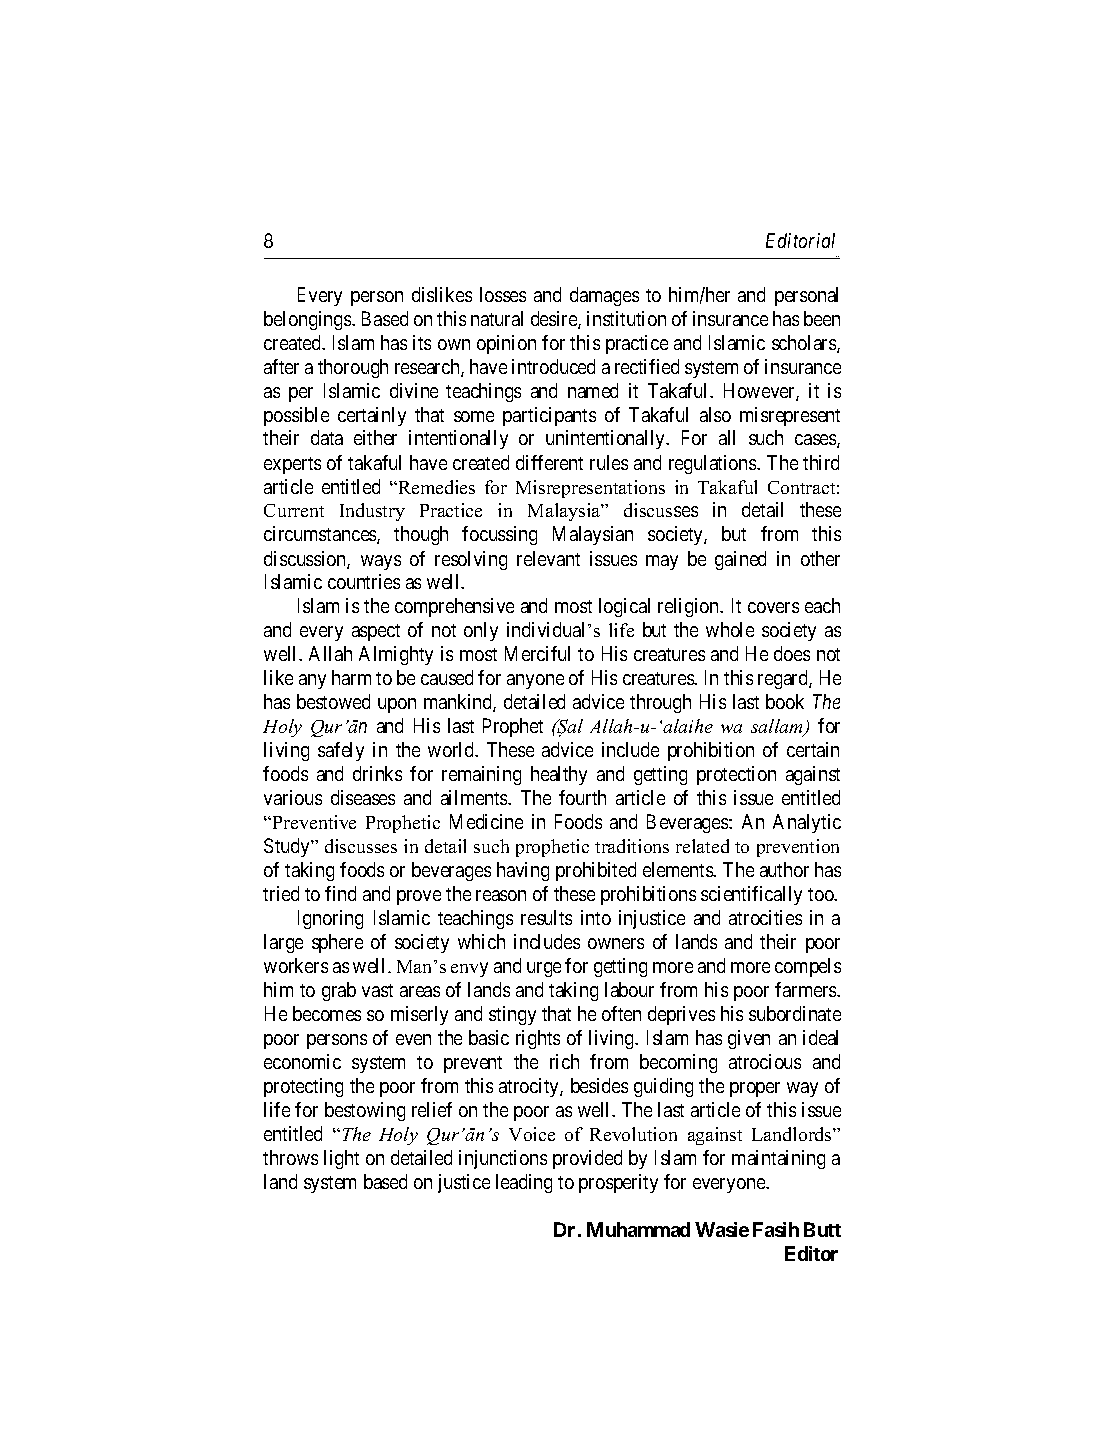 The image size is (1105, 1430). Describe the element at coordinates (308, 320) in the page. I see `belongings` at that location.
